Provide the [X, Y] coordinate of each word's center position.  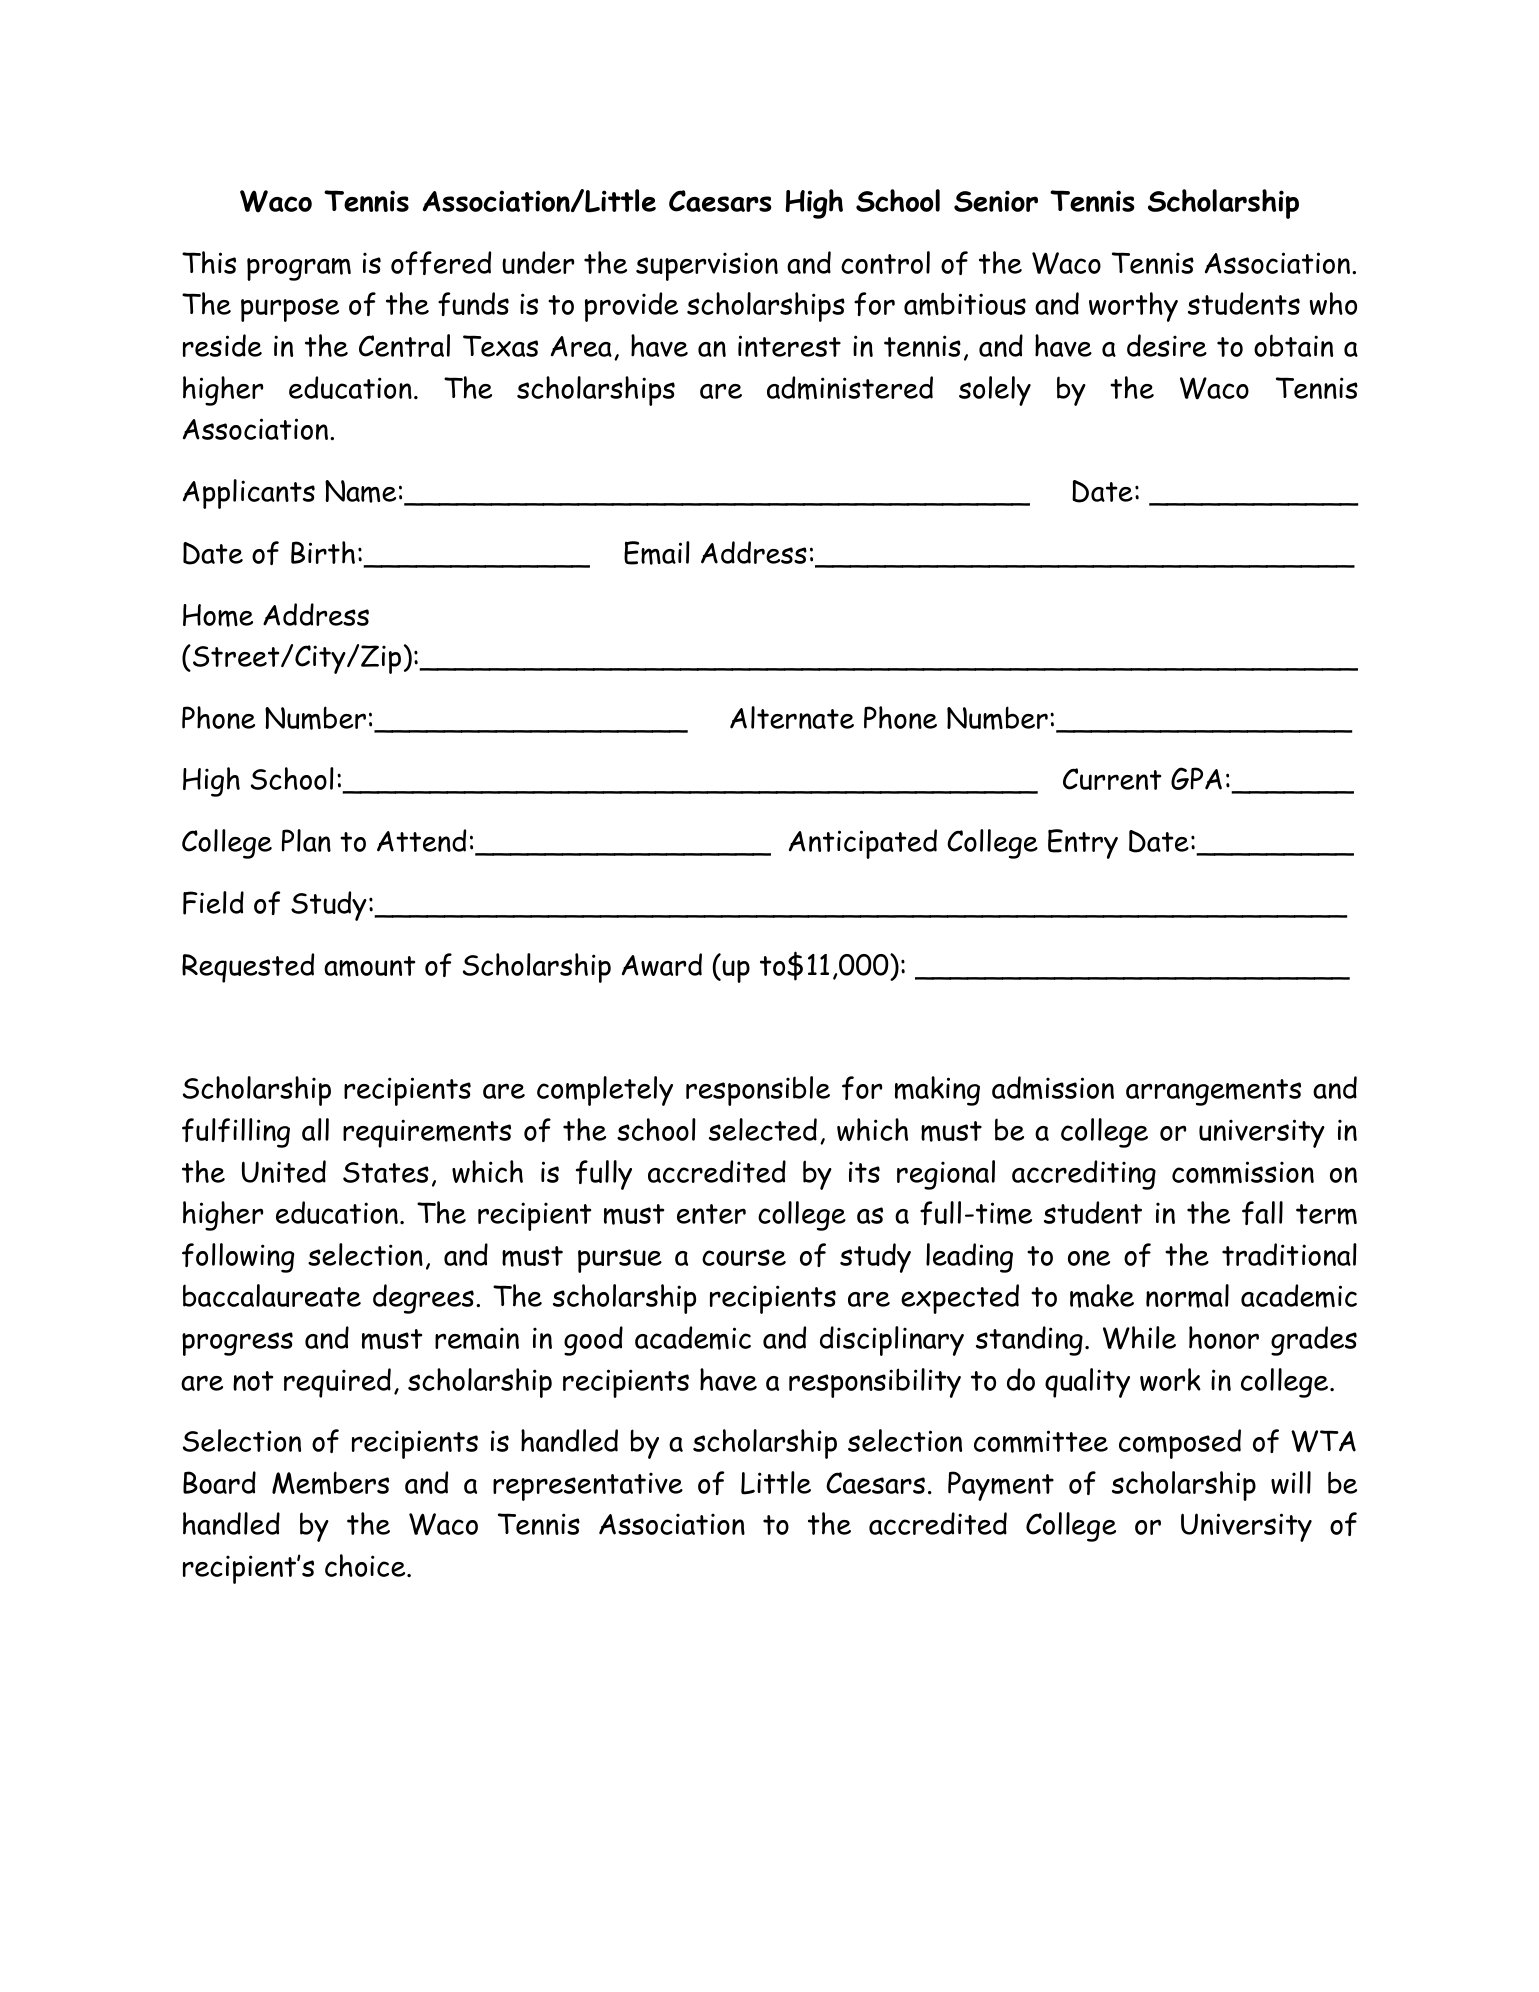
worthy [1133, 307]
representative [588, 1487]
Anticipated [863, 844]
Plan [306, 840]
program [299, 269]
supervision [707, 266]
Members [330, 1483]
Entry [1083, 844]
